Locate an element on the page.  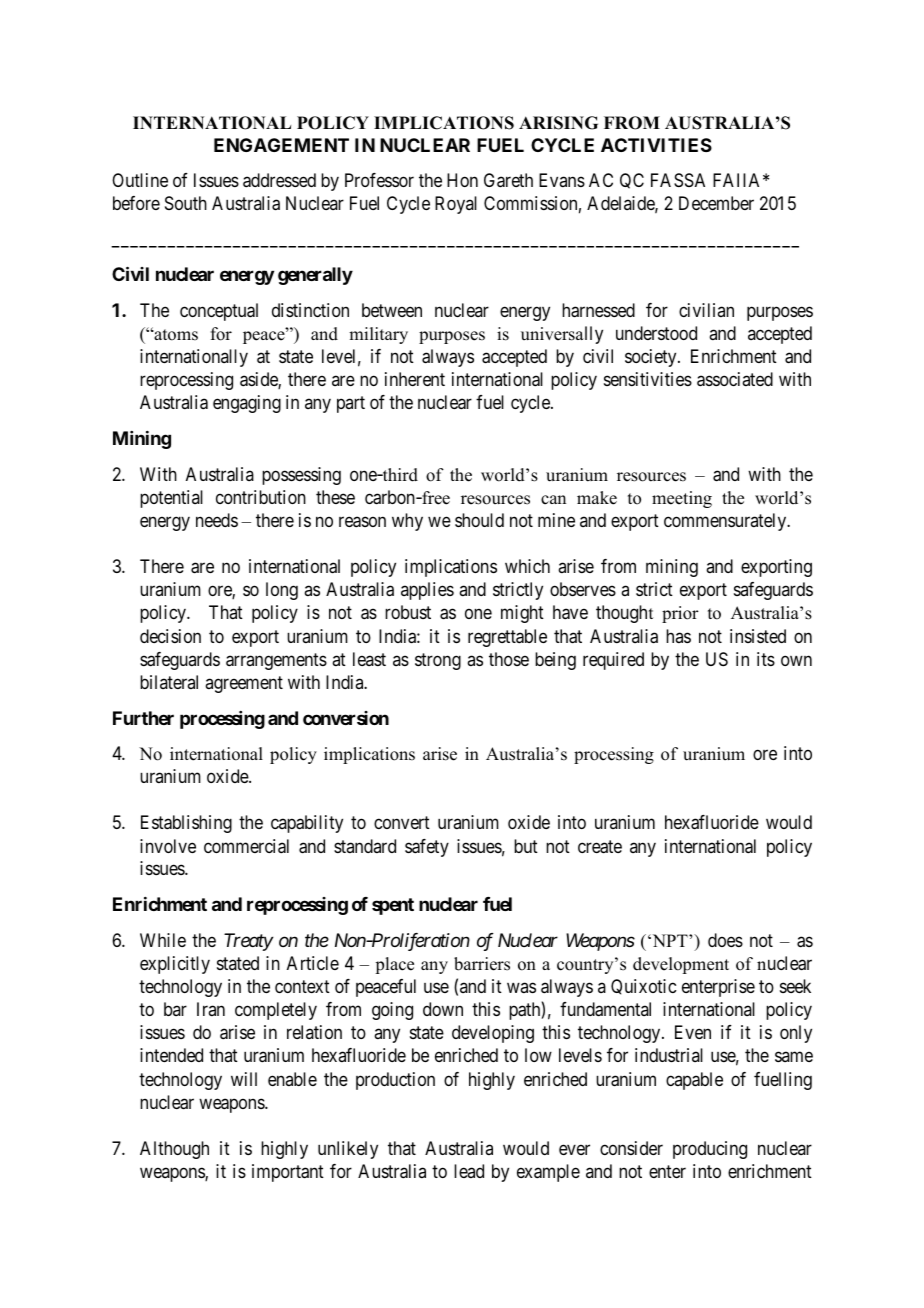
inherent is located at coordinates (415, 379).
